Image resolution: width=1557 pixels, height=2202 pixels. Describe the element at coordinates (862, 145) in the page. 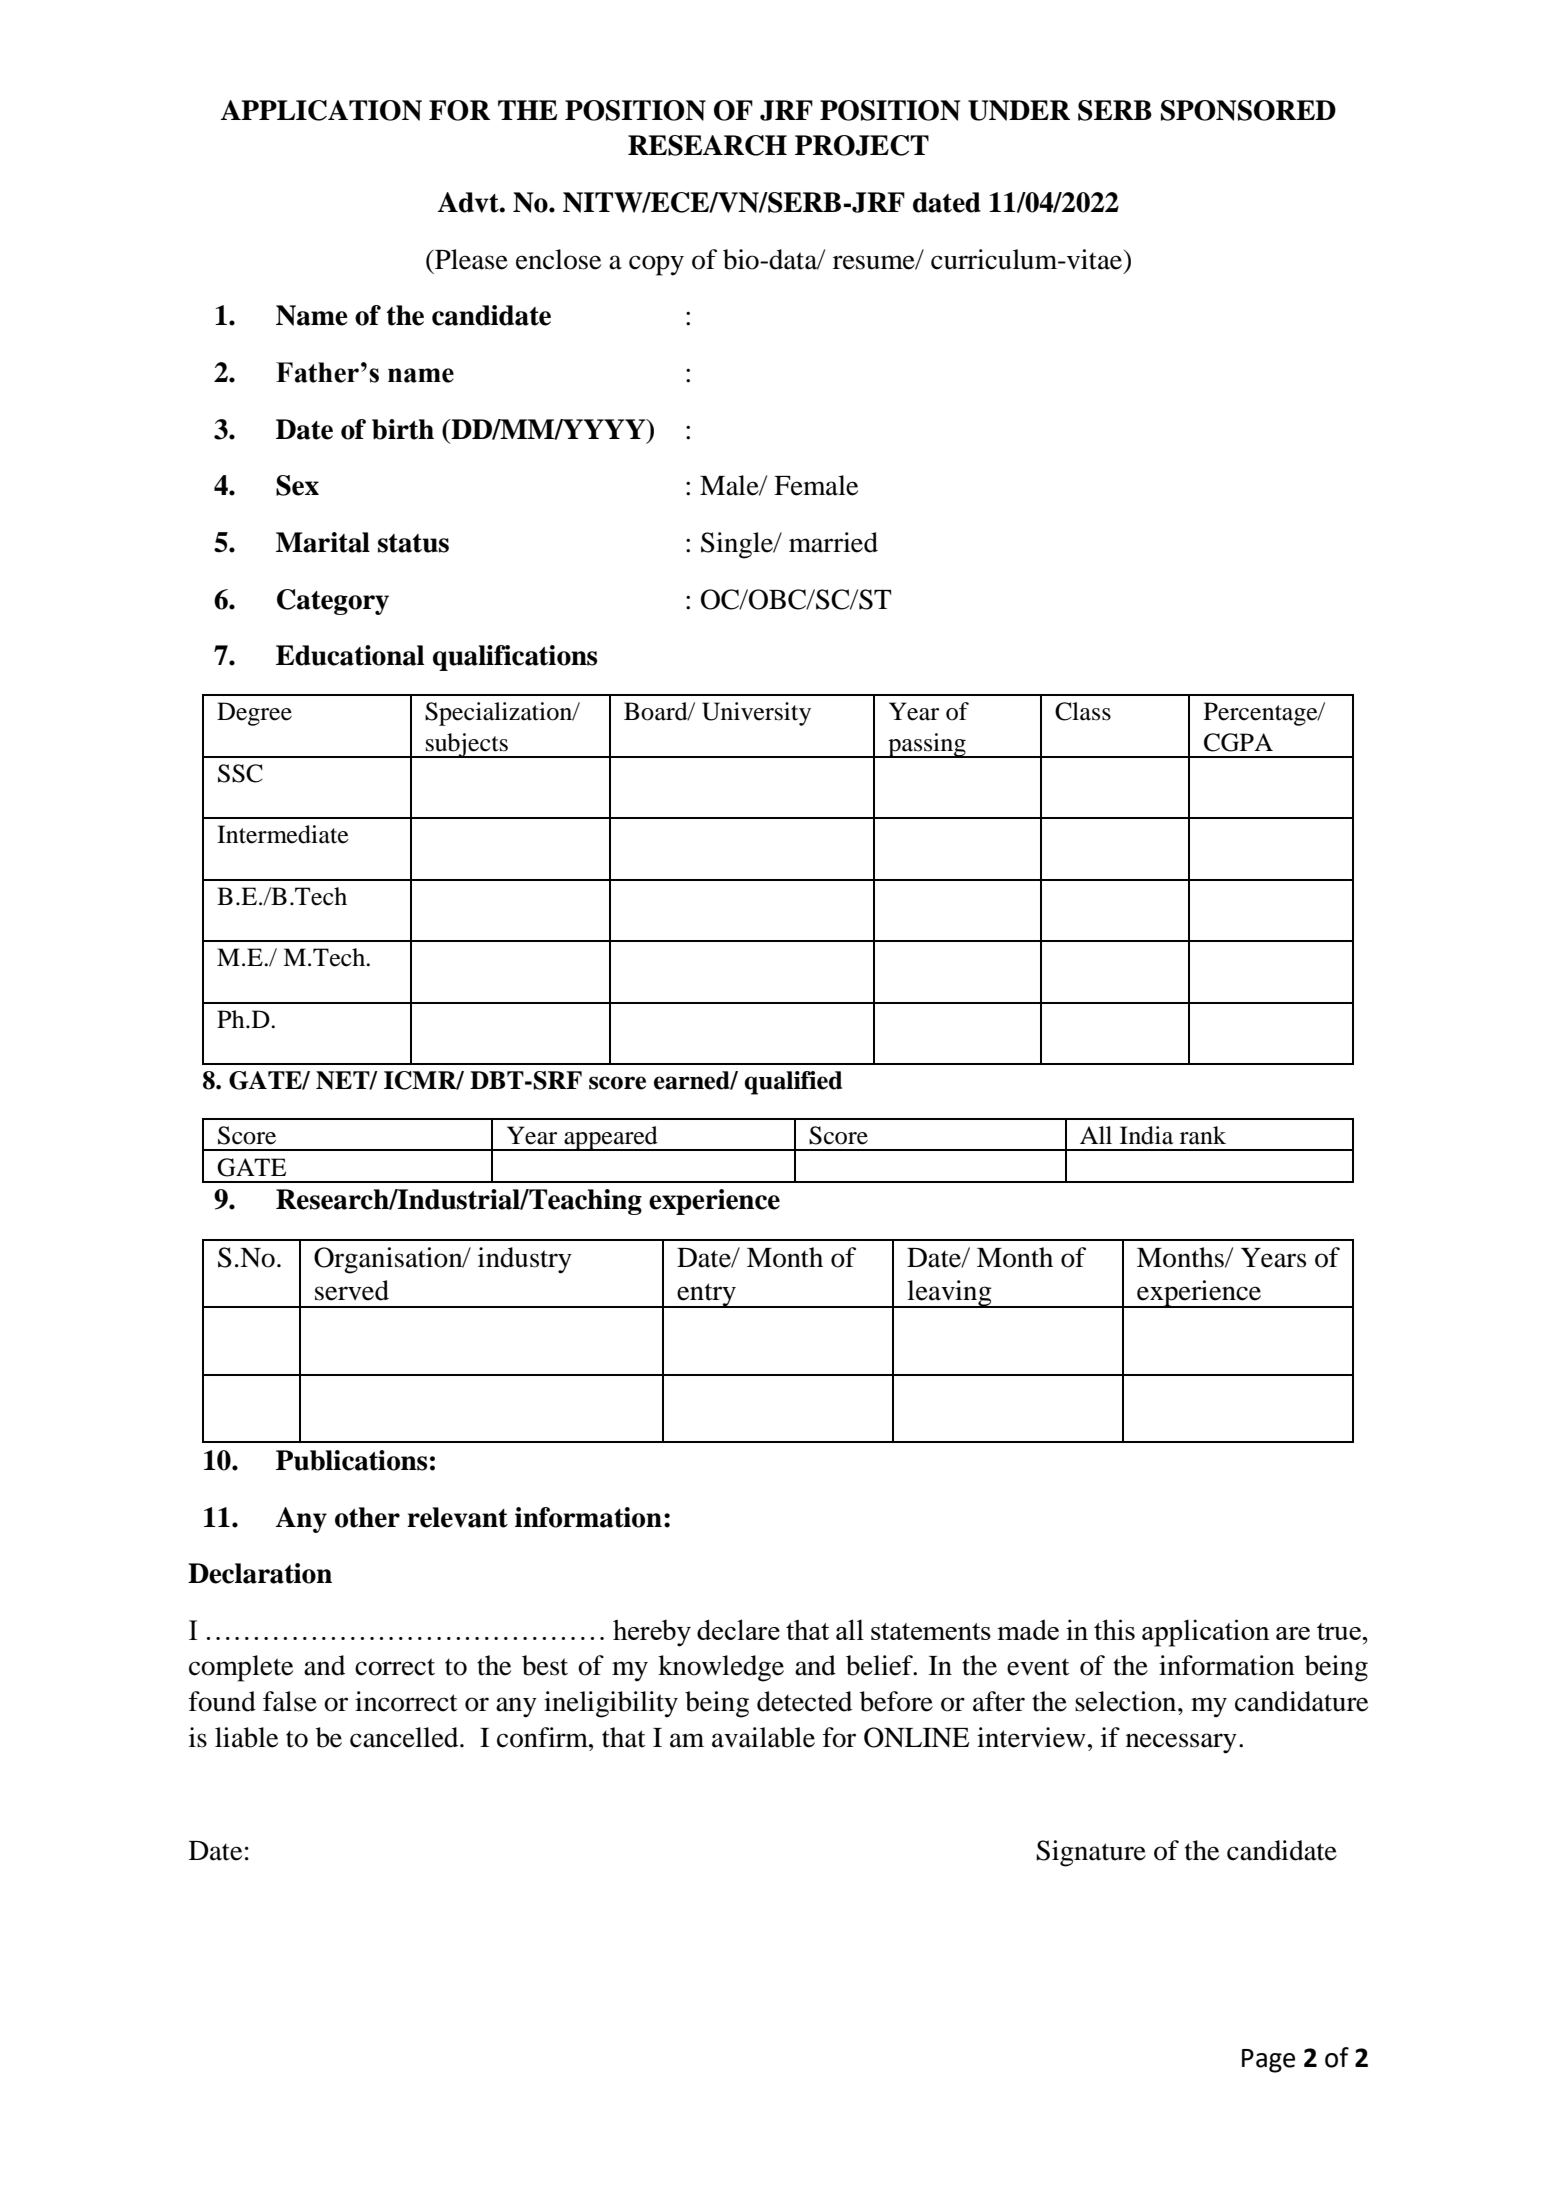

I see `PROJECT` at that location.
